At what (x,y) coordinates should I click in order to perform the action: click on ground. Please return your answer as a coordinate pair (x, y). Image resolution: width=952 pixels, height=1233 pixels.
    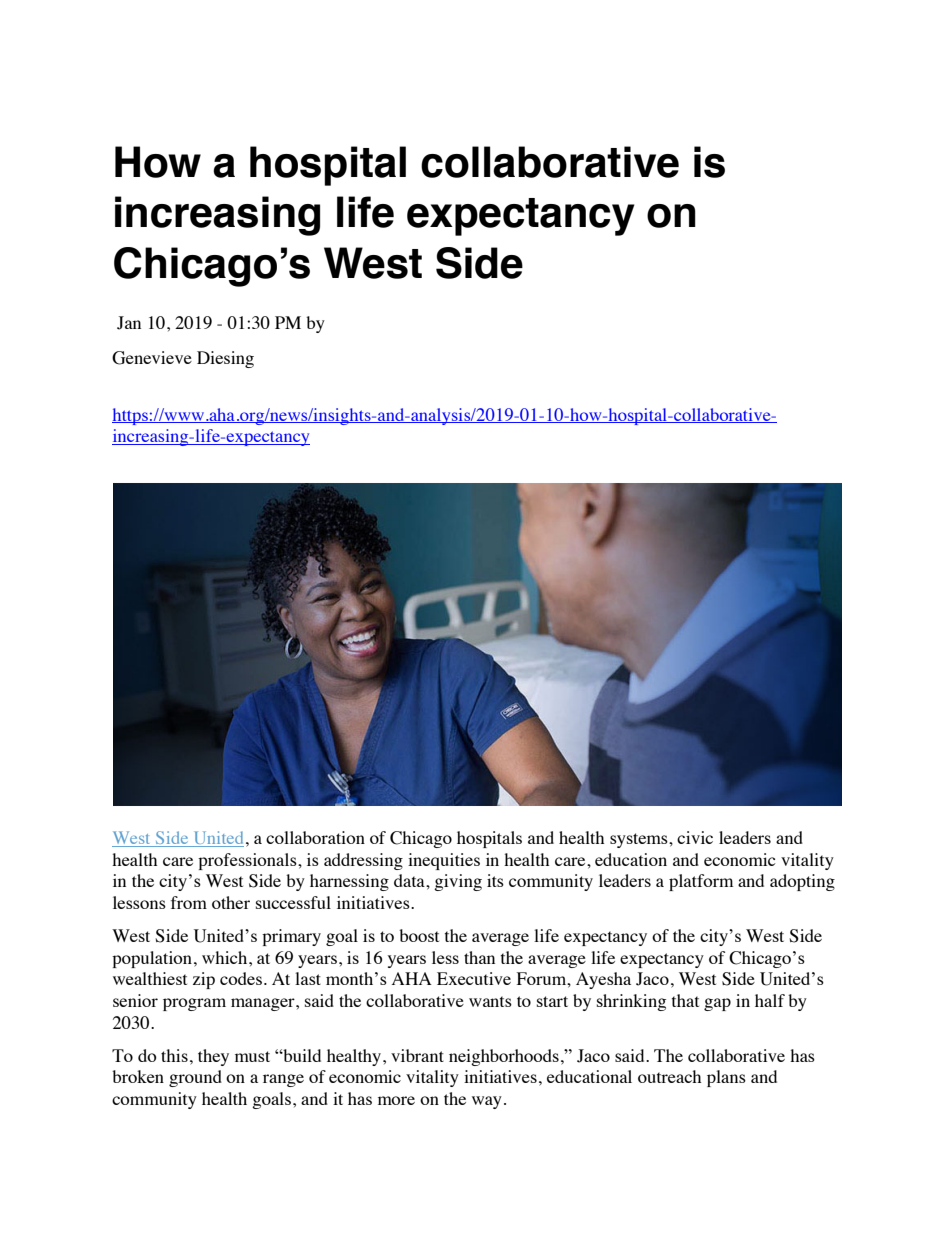
    Looking at the image, I should click on (195, 1078).
